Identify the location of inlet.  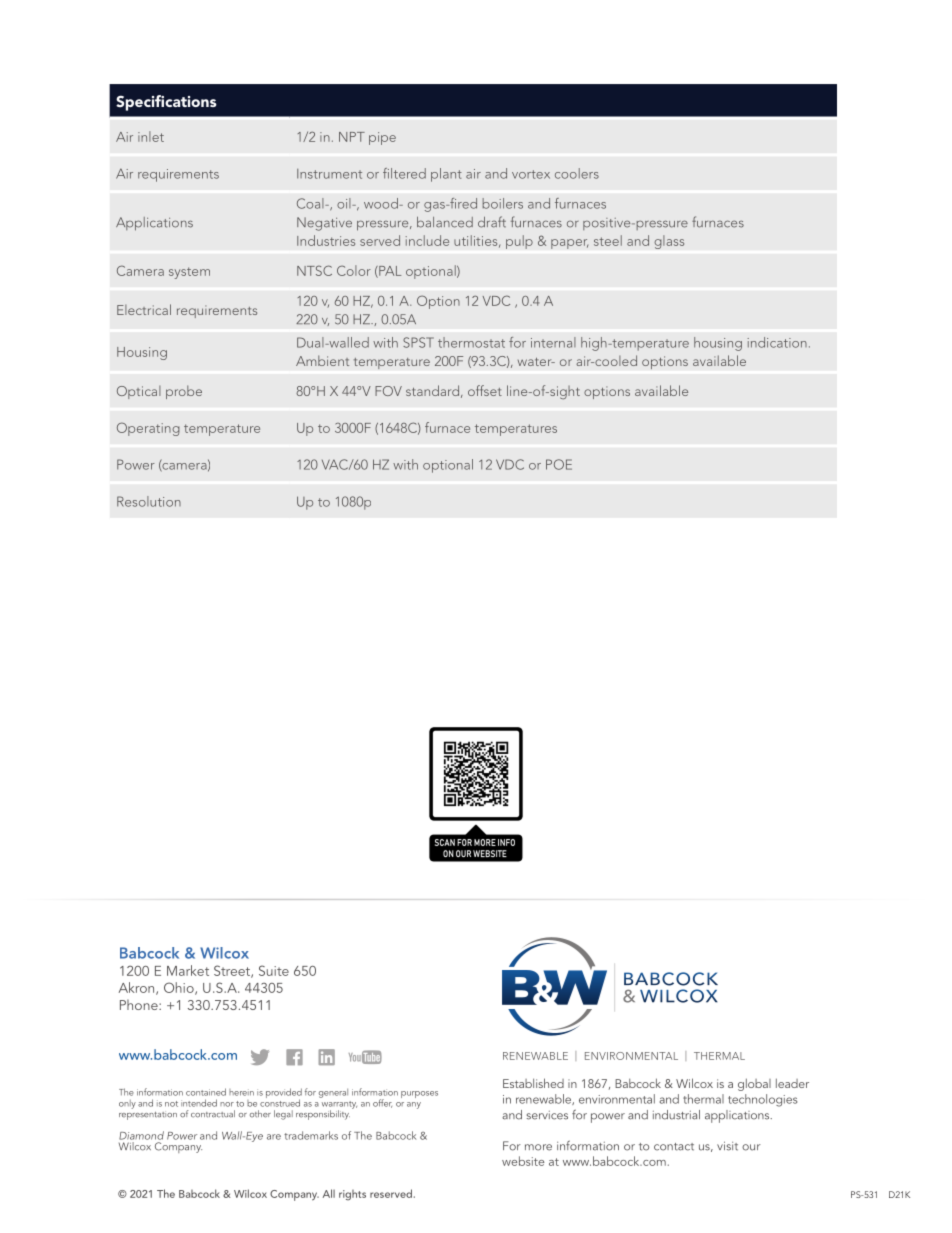
(151, 136).
